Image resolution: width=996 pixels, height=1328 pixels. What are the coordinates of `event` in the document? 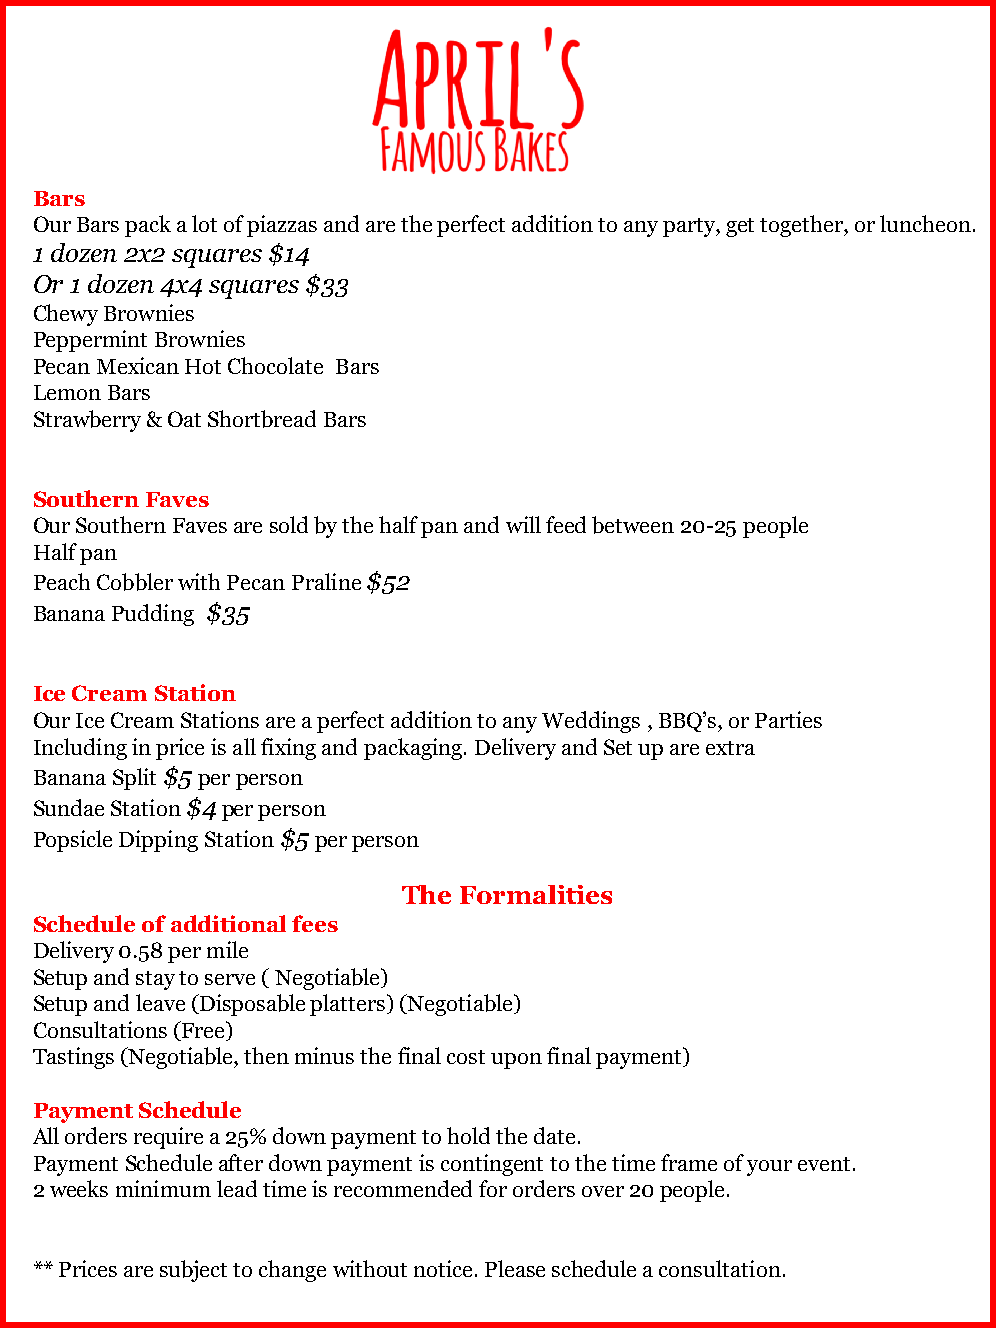 It's located at (824, 1164).
